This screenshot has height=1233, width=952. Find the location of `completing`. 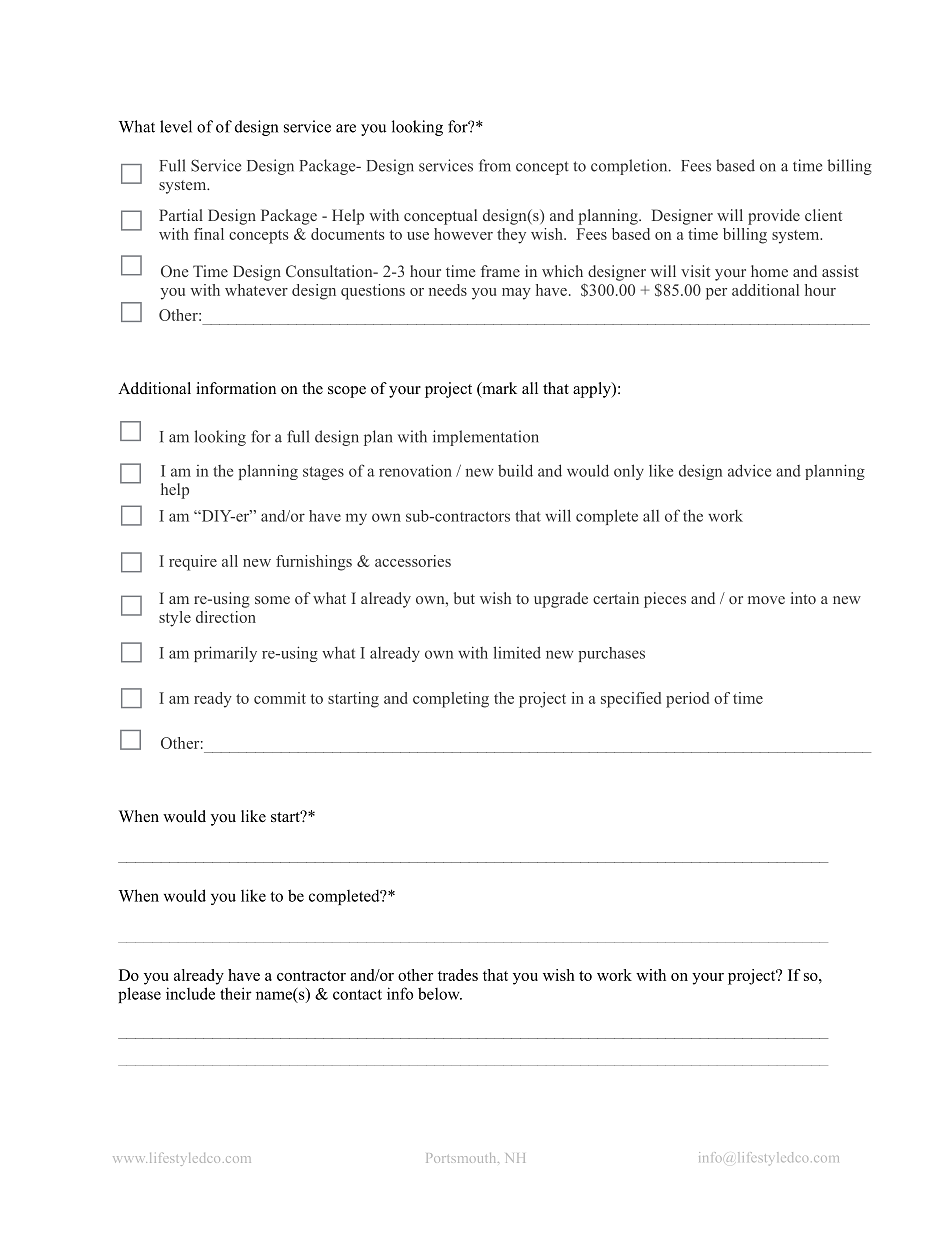

completing is located at coordinates (451, 700).
